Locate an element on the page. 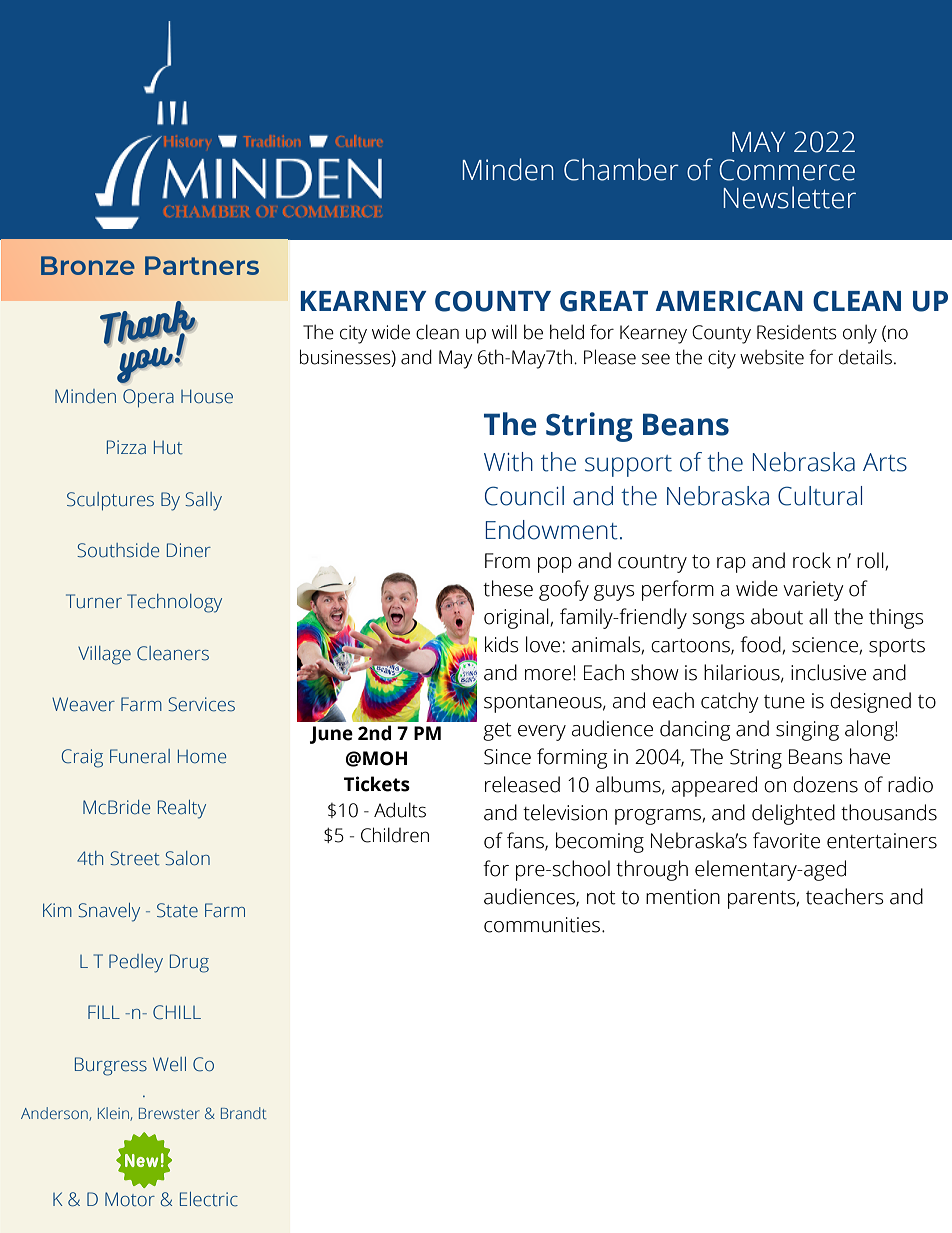 The image size is (952, 1233). Partners is located at coordinates (202, 265).
